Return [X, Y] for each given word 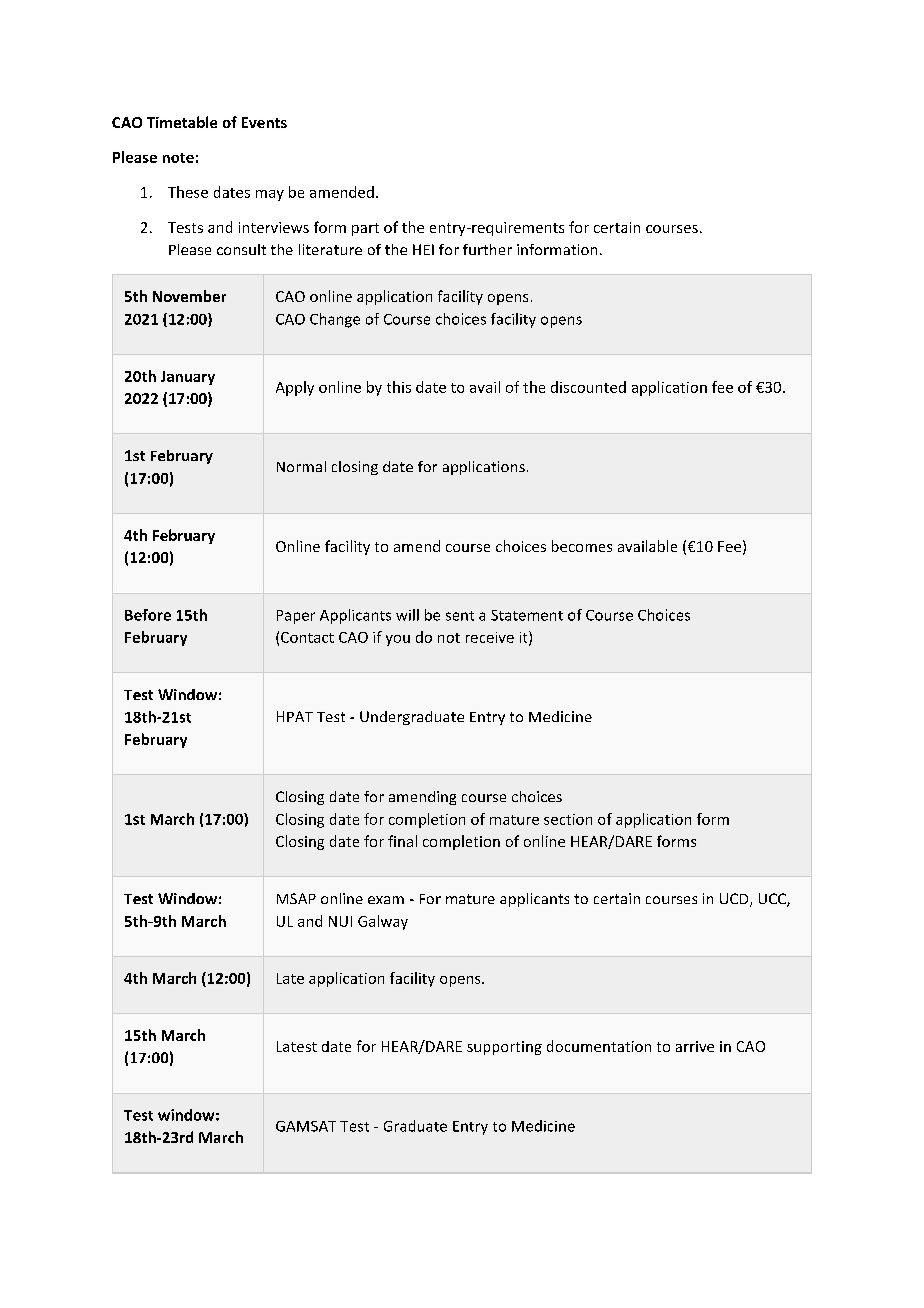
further [487, 249]
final [402, 841]
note [178, 158]
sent [460, 616]
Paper [296, 617]
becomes [582, 546]
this [399, 387]
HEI [423, 249]
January [188, 378]
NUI [340, 921]
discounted [588, 387]
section [568, 819]
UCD [735, 900]
